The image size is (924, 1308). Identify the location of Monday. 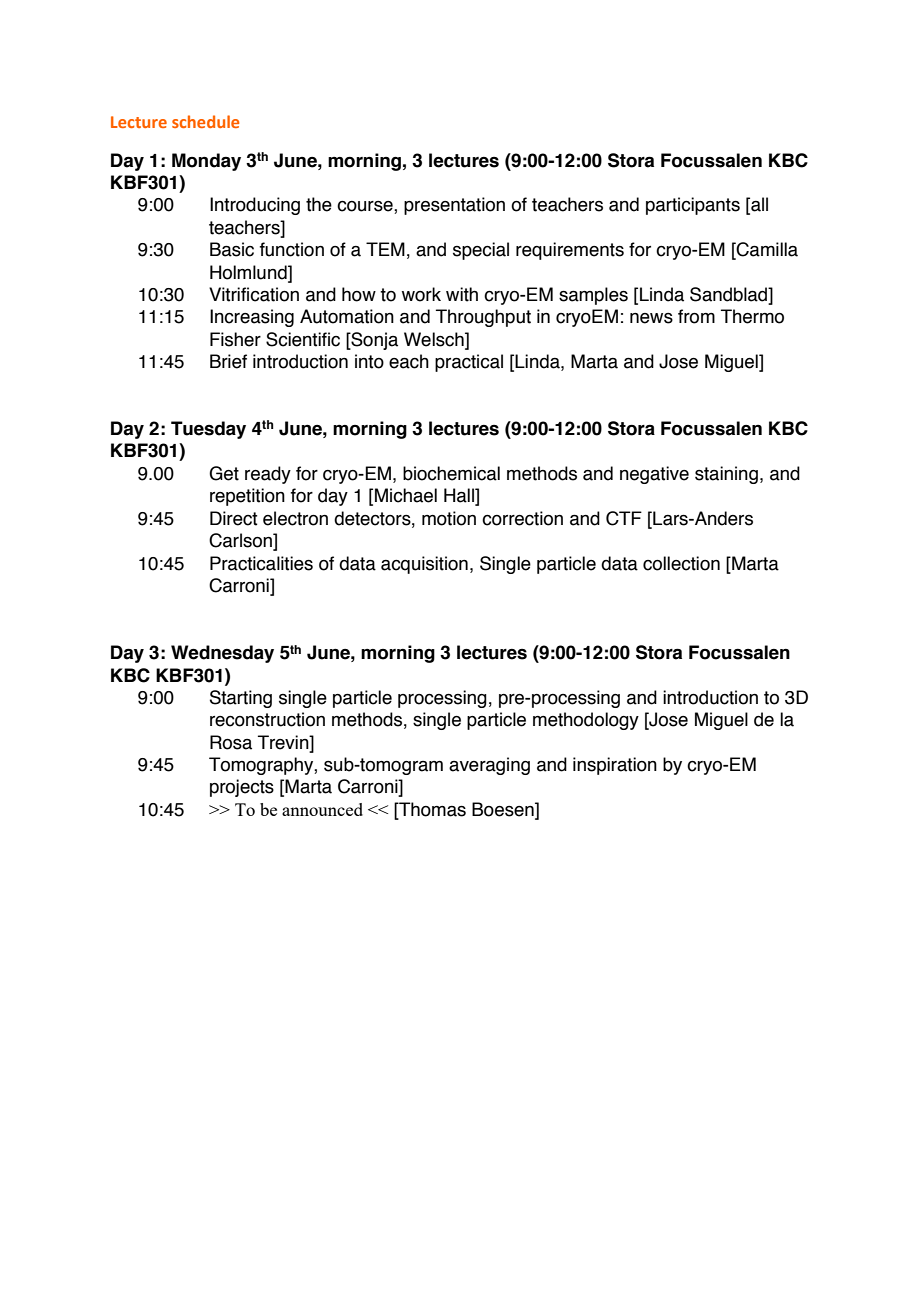
(206, 162).
